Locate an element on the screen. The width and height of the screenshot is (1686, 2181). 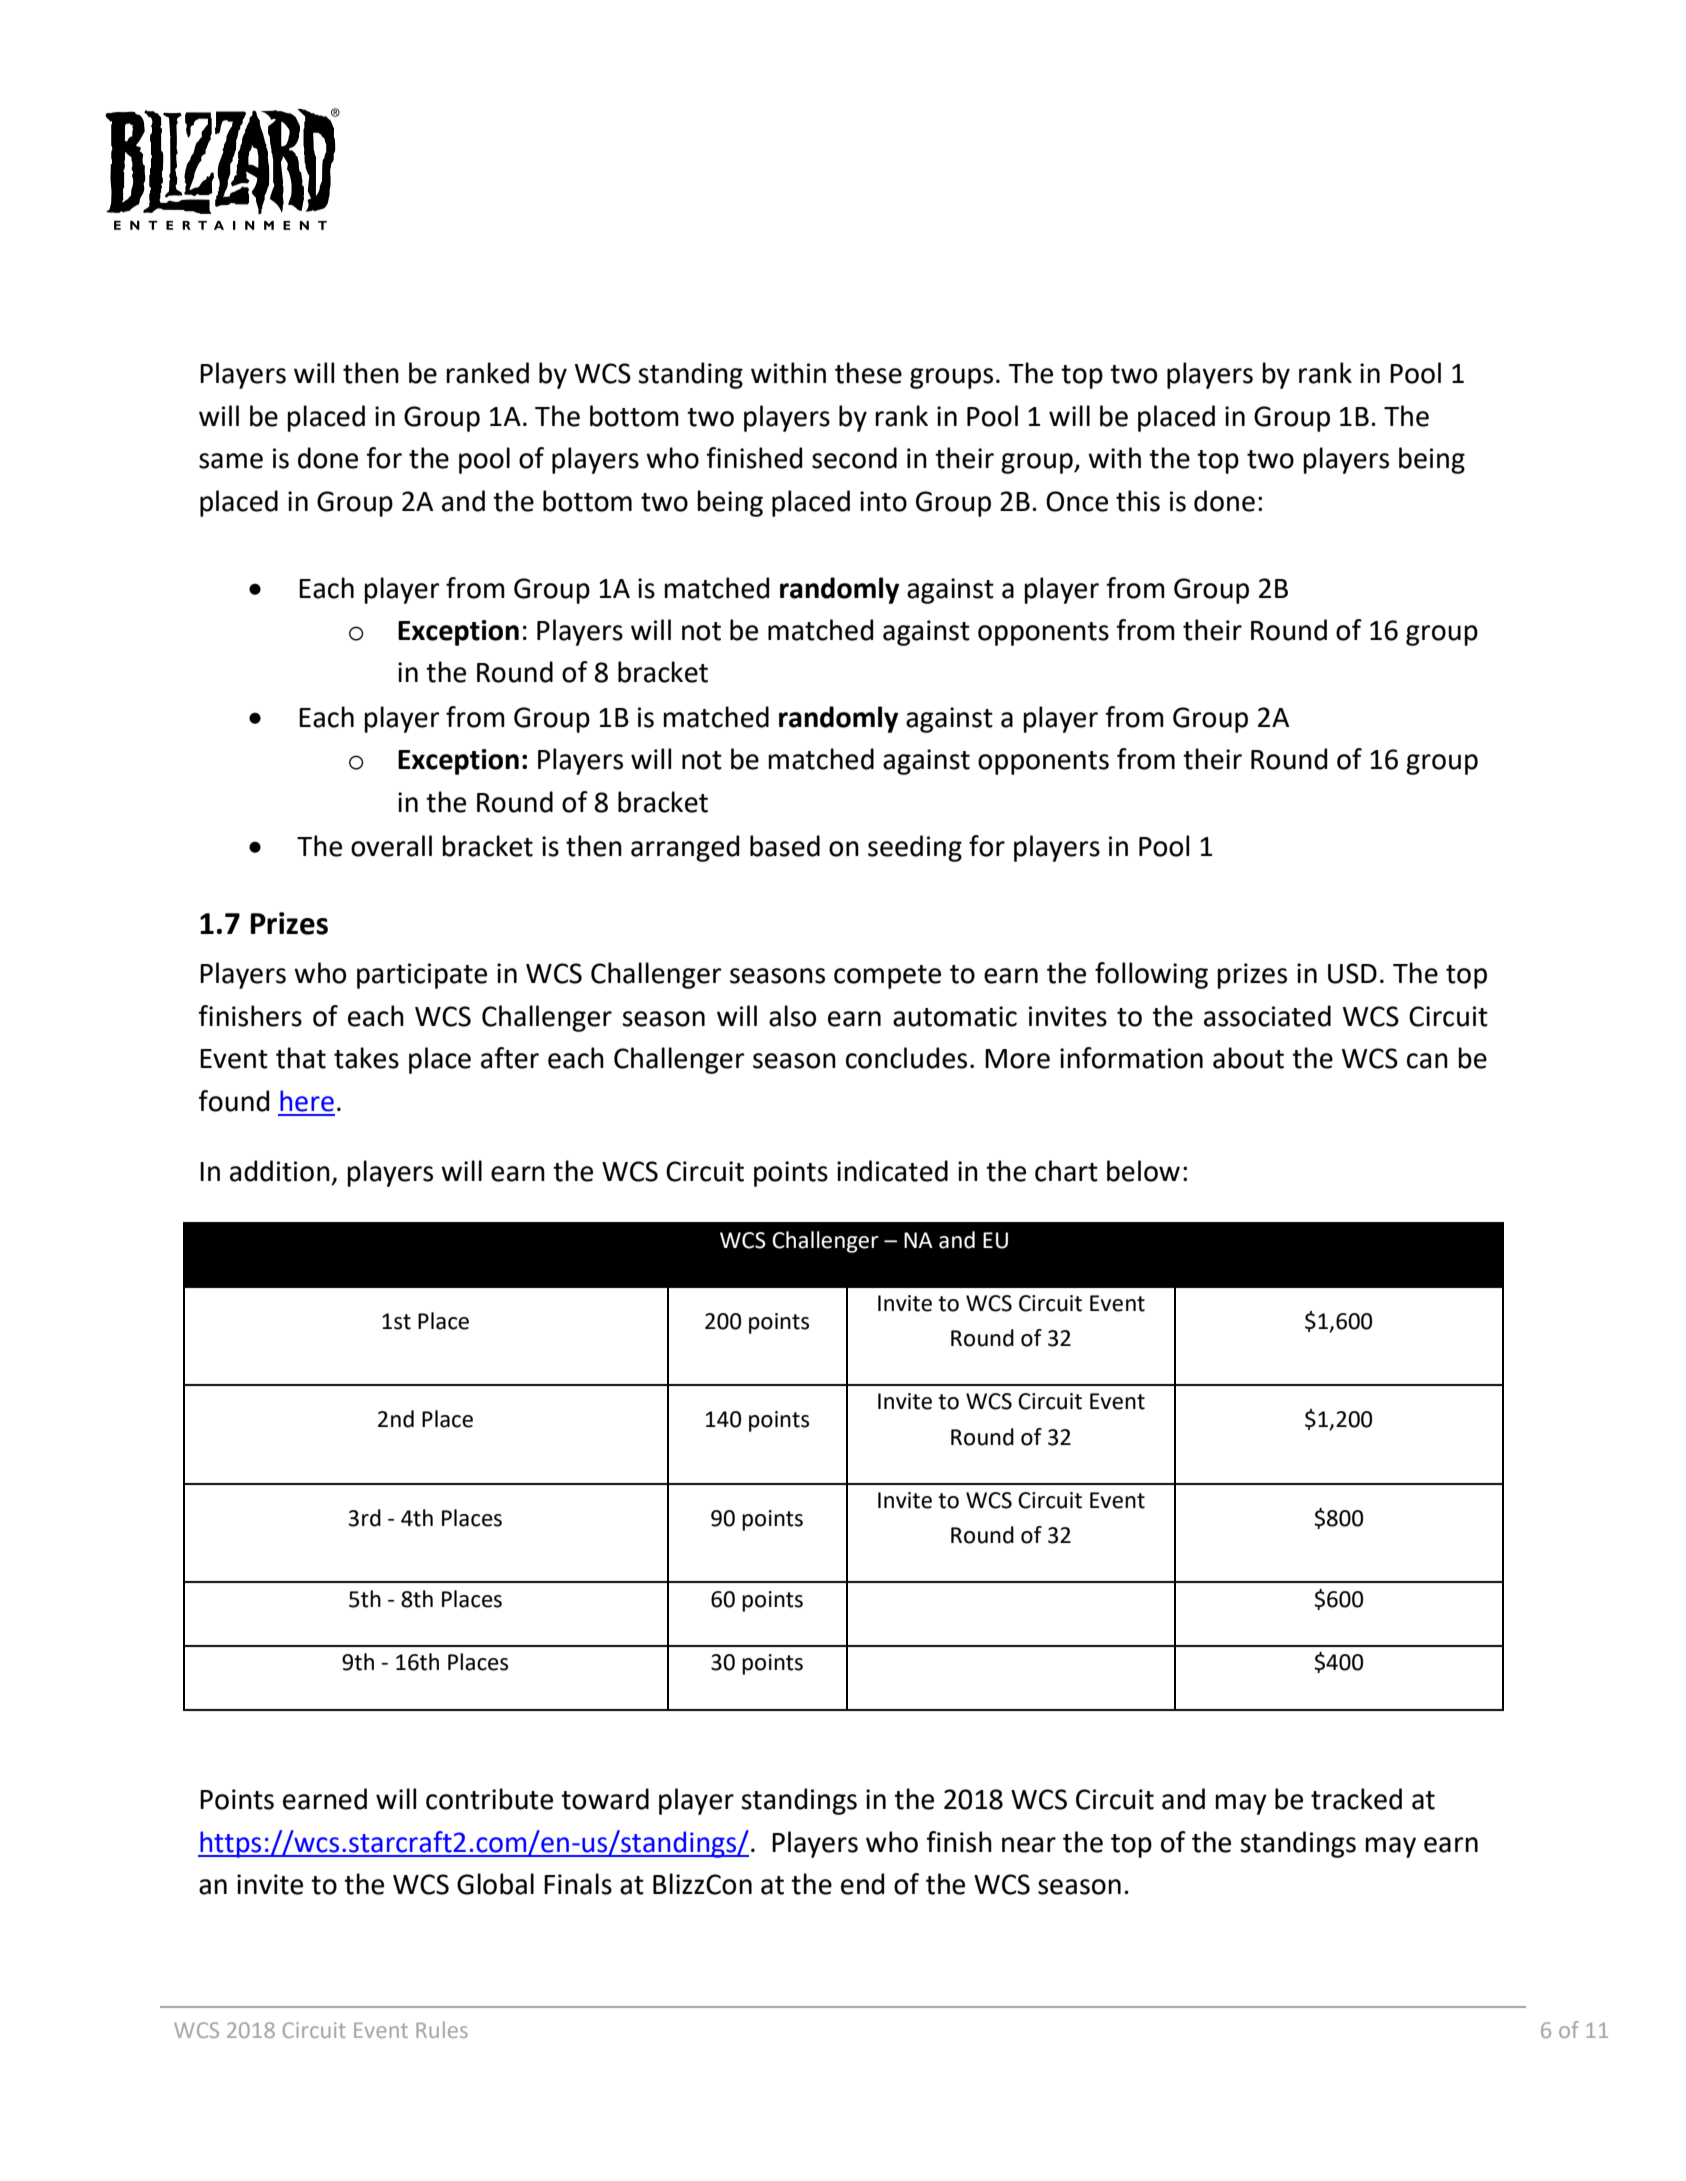
USD is located at coordinates (1352, 973).
